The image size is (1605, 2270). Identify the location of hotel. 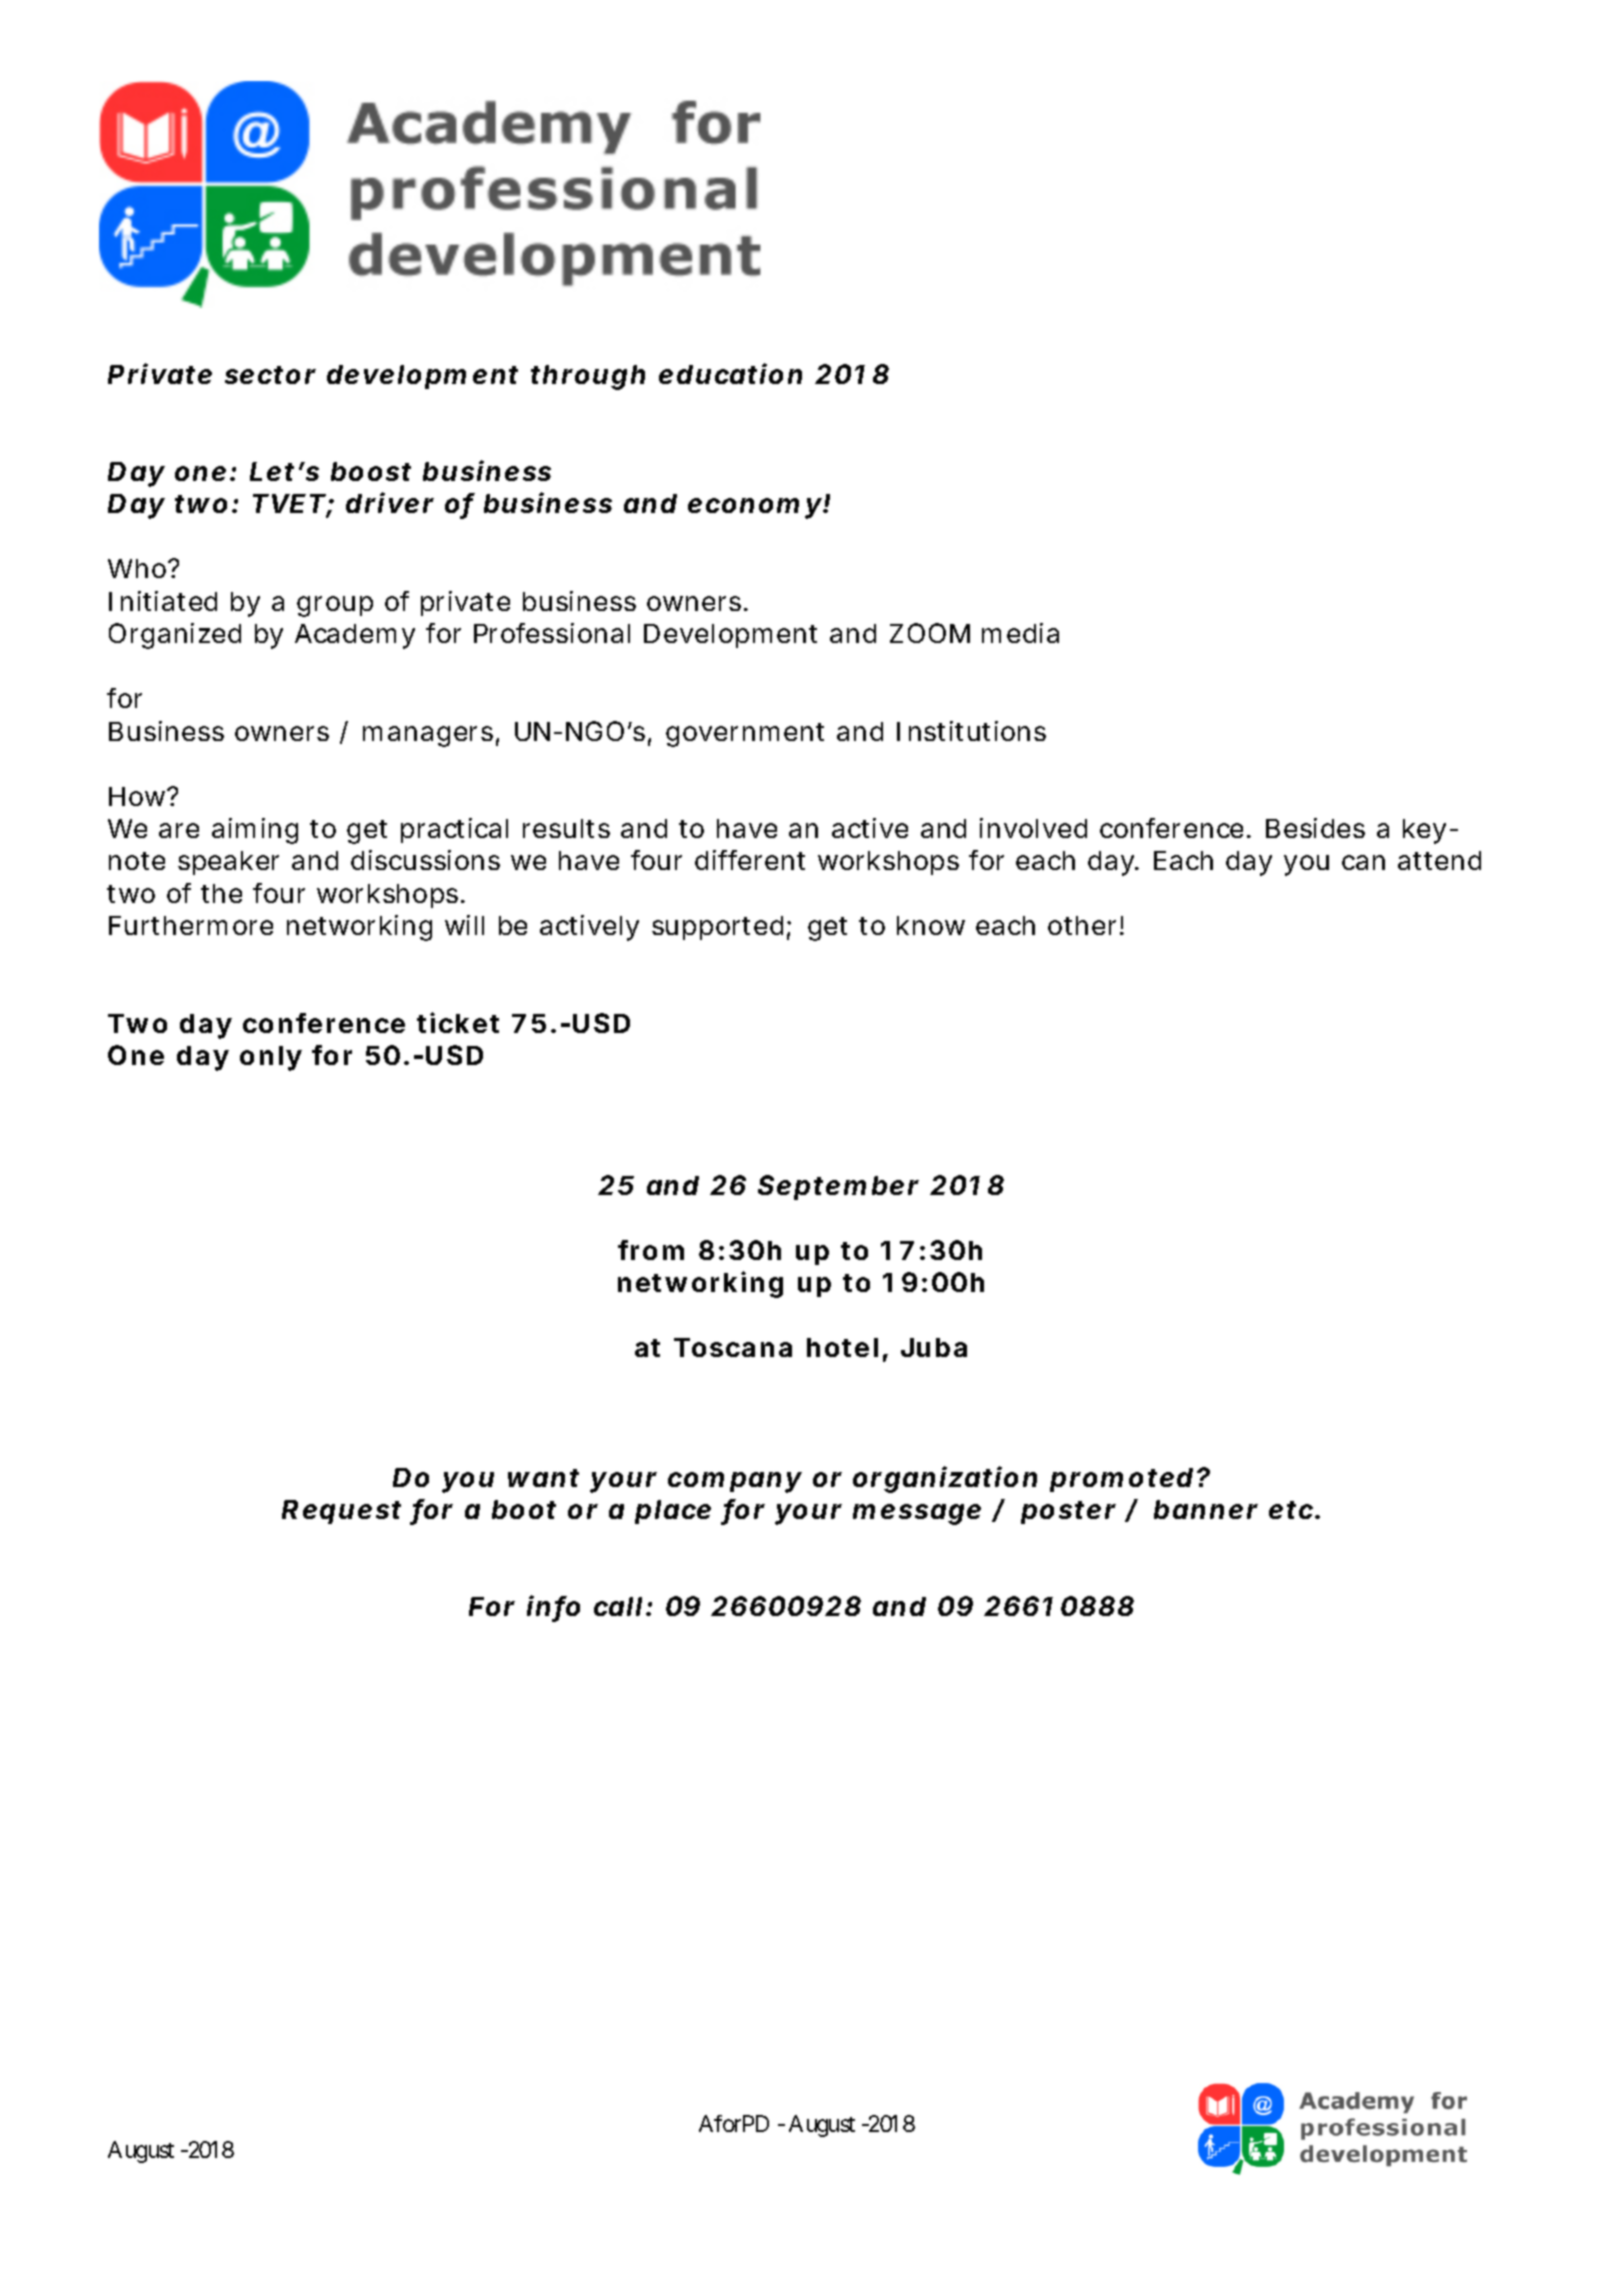
(842, 1347).
